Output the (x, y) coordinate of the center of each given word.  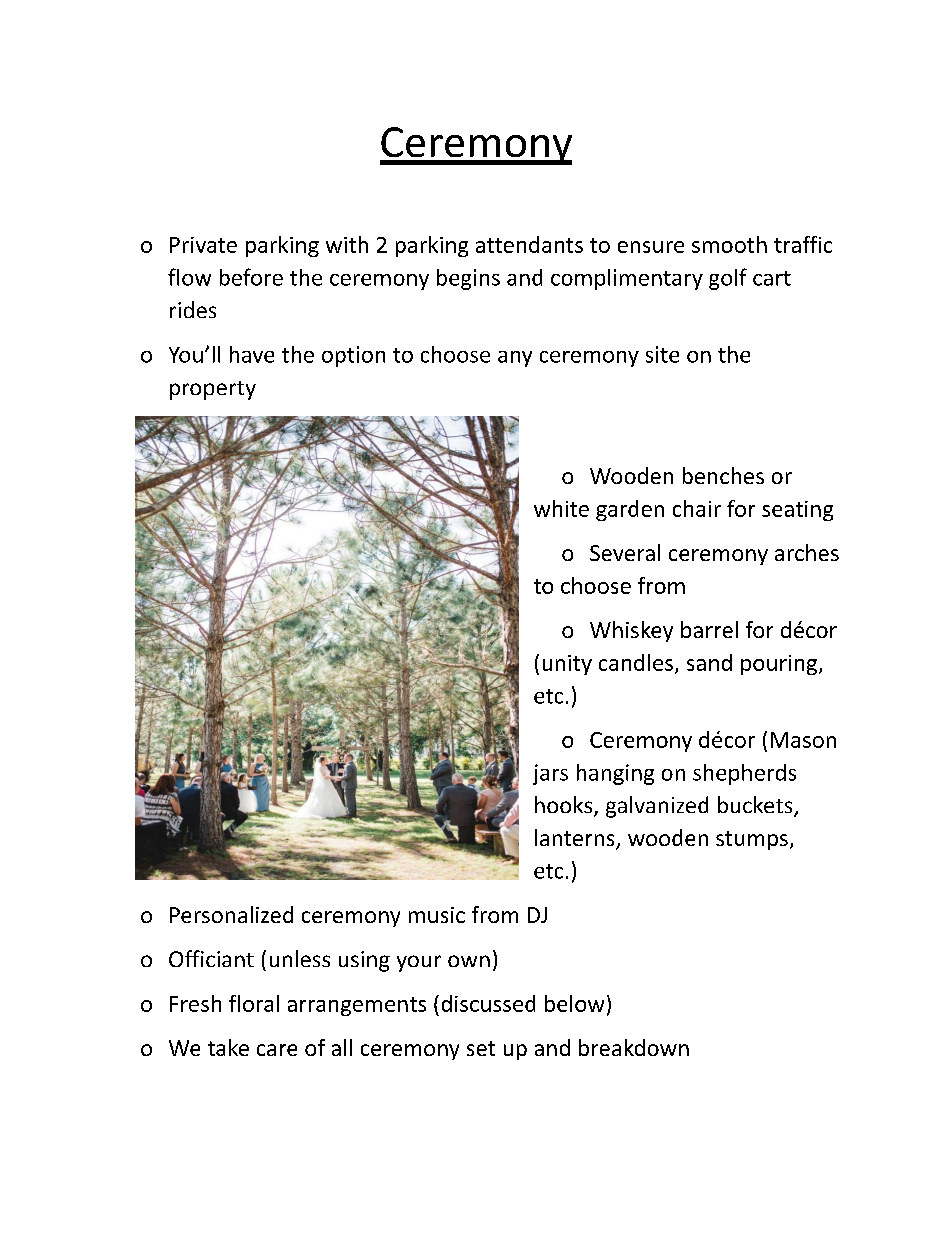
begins (468, 279)
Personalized (231, 914)
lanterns (576, 839)
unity (567, 665)
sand (709, 662)
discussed (488, 1003)
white (561, 508)
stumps (752, 840)
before (251, 277)
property (213, 390)
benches (723, 475)
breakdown (634, 1047)
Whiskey (631, 631)
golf (728, 279)
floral (254, 1003)
